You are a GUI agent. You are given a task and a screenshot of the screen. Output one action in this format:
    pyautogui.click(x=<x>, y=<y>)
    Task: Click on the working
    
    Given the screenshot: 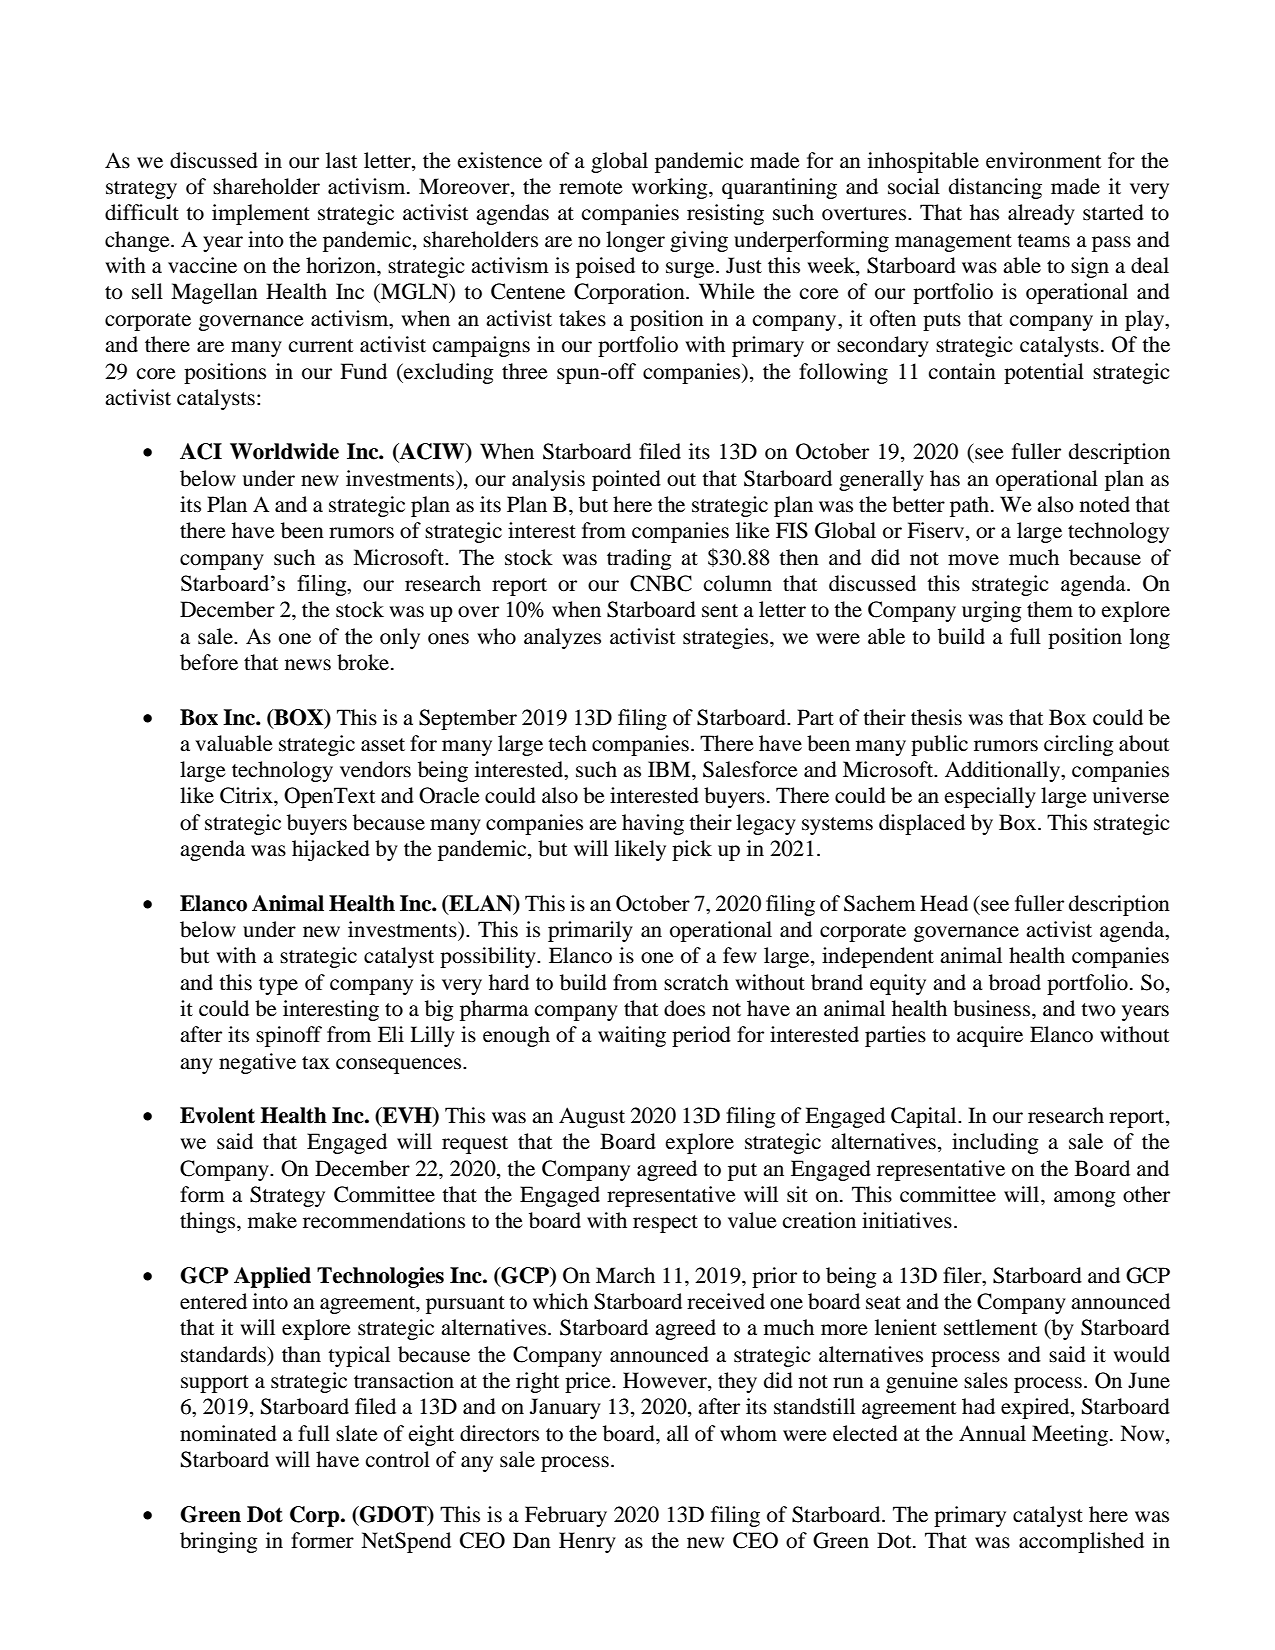 What is the action you would take?
    pyautogui.click(x=671, y=188)
